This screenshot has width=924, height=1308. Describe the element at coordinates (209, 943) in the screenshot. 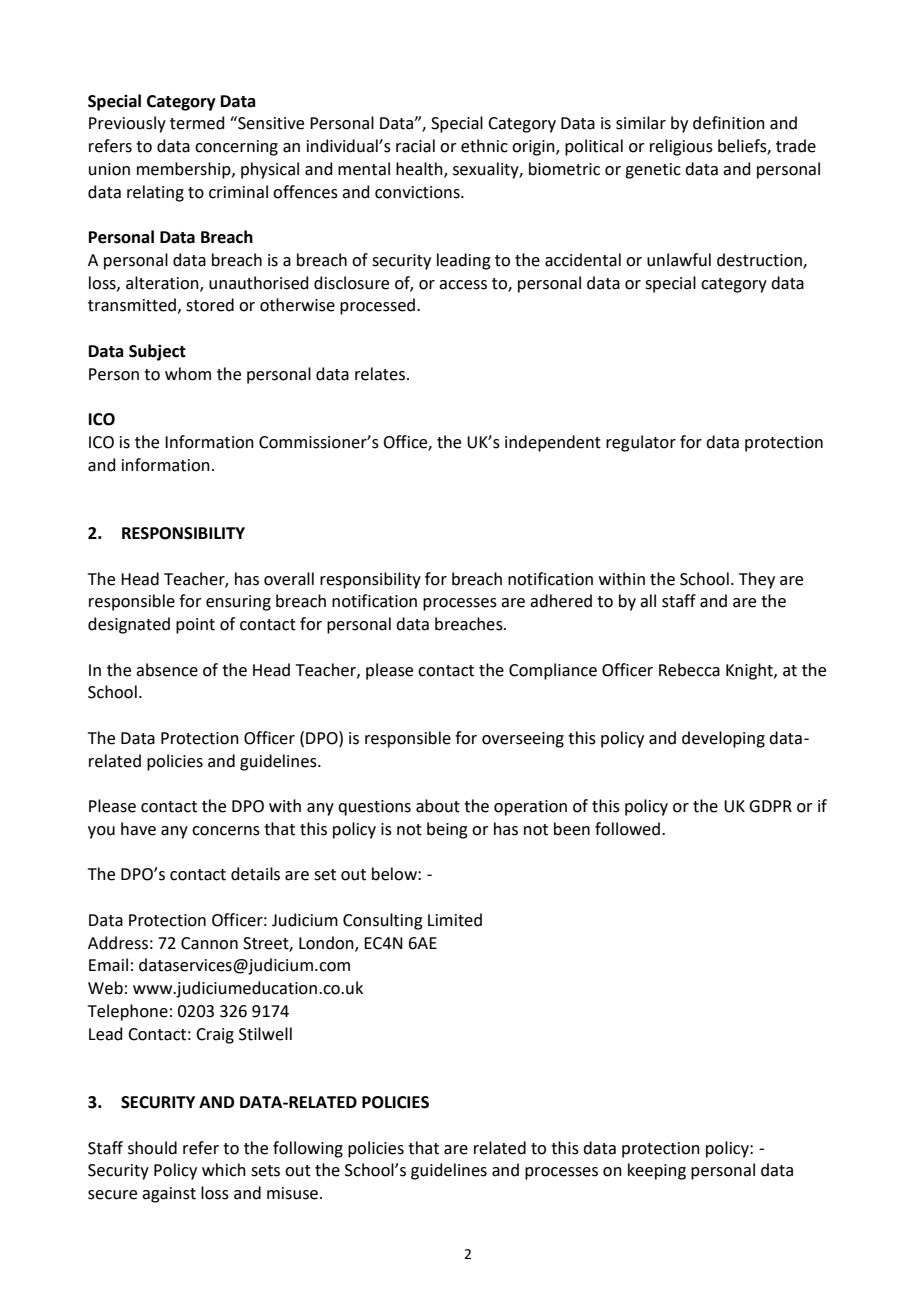

I see `Cannon` at that location.
